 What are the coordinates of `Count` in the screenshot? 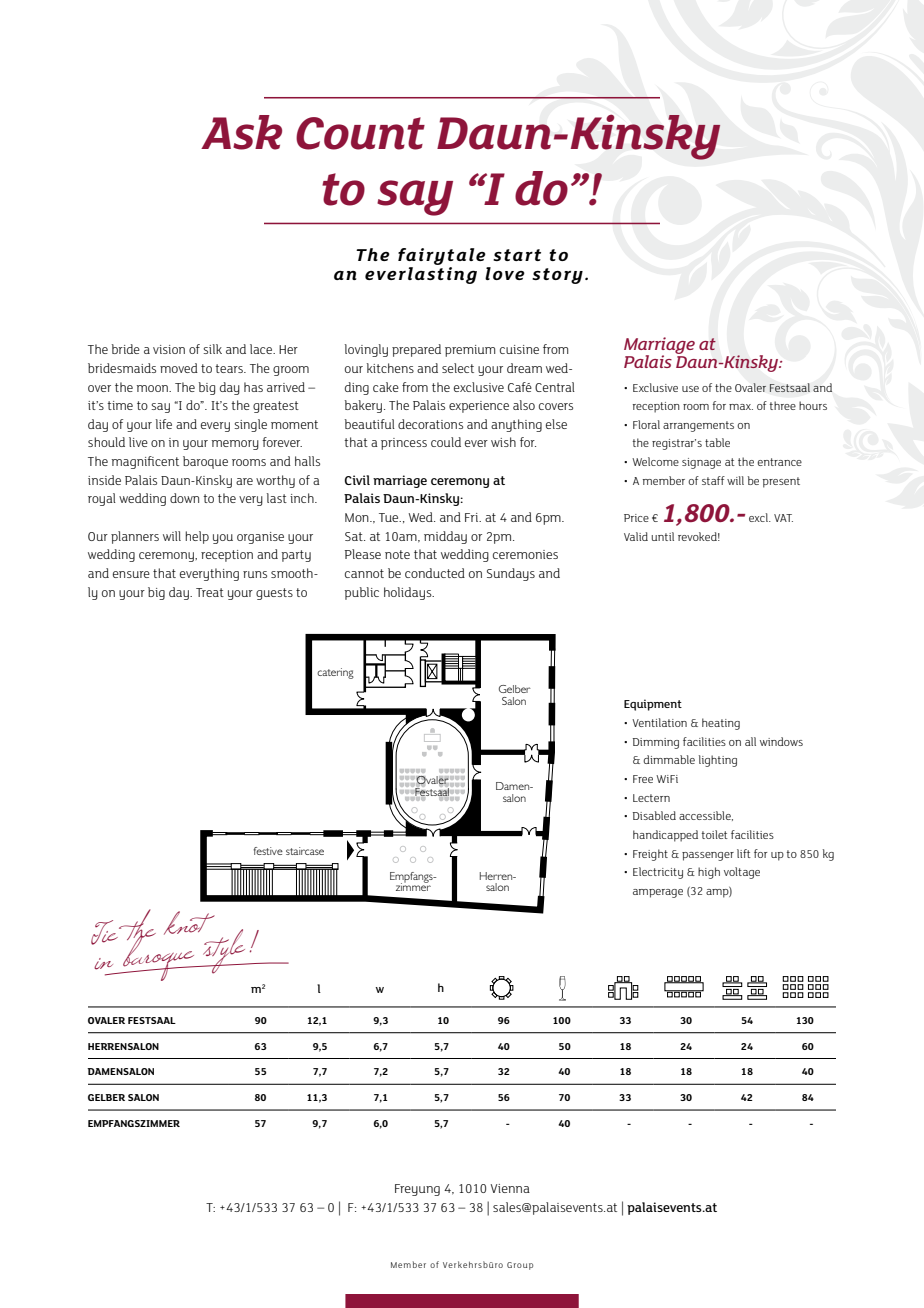 It's located at (360, 133).
